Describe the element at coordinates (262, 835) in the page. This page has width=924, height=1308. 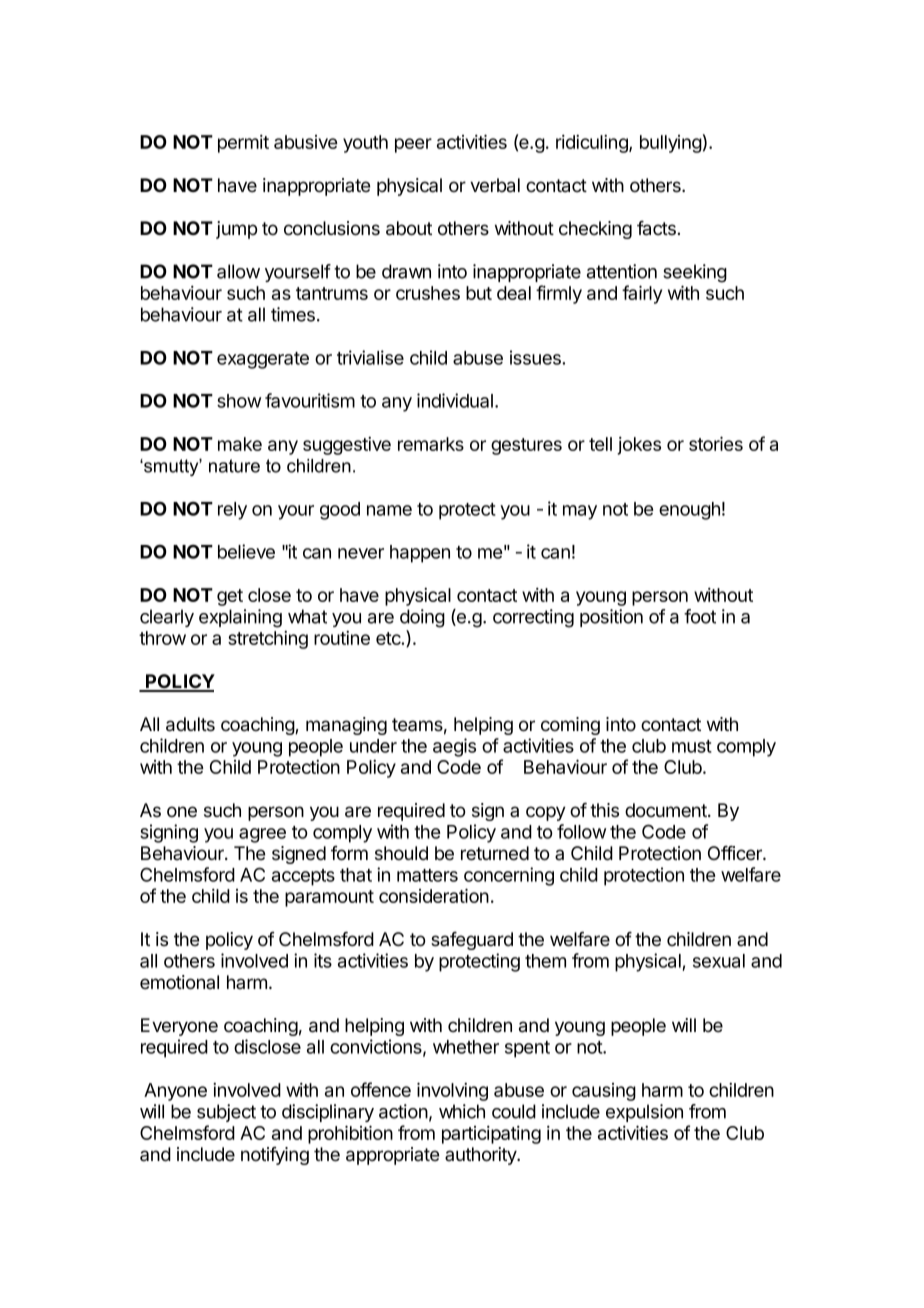
I see `agree` at that location.
